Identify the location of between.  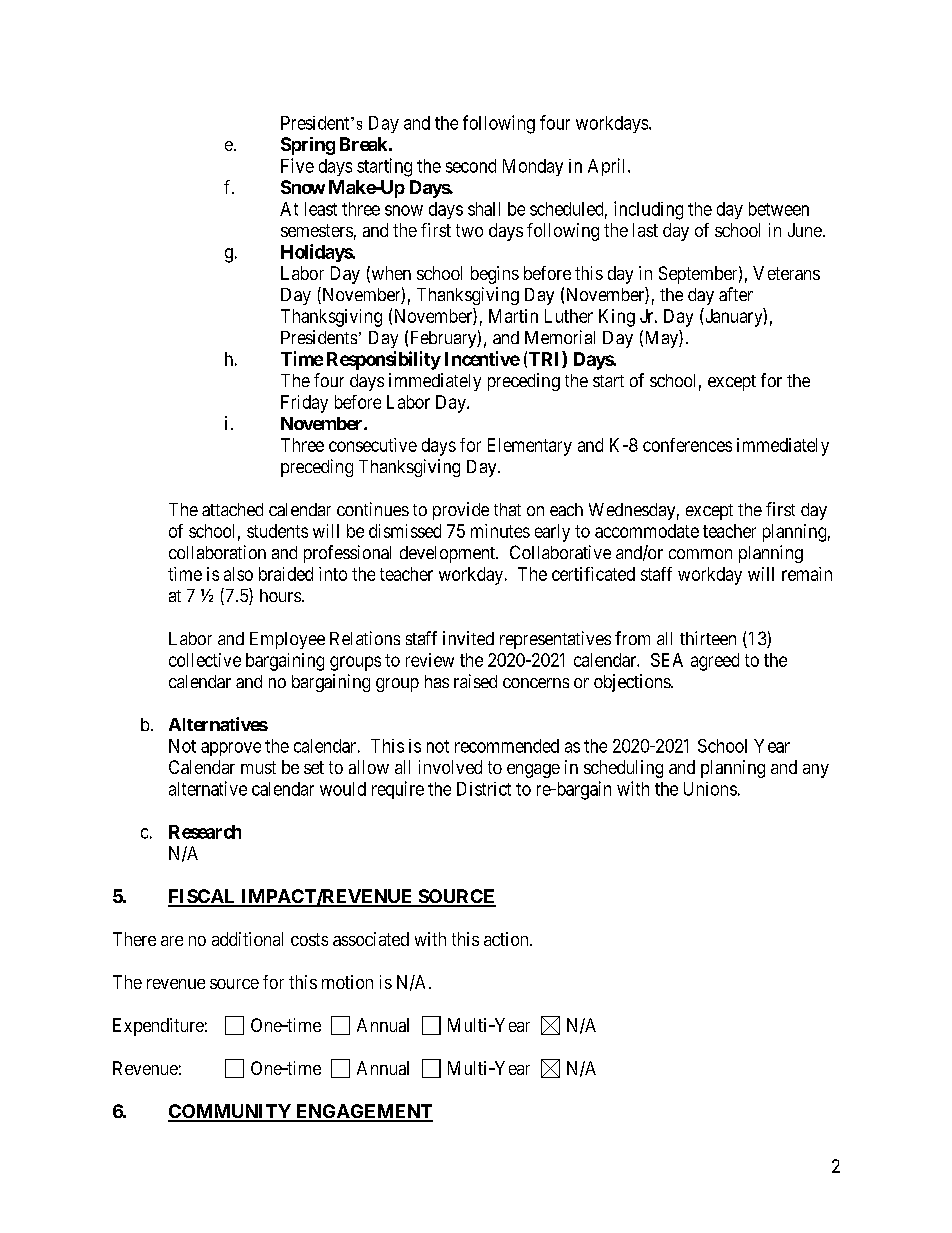
(779, 209).
